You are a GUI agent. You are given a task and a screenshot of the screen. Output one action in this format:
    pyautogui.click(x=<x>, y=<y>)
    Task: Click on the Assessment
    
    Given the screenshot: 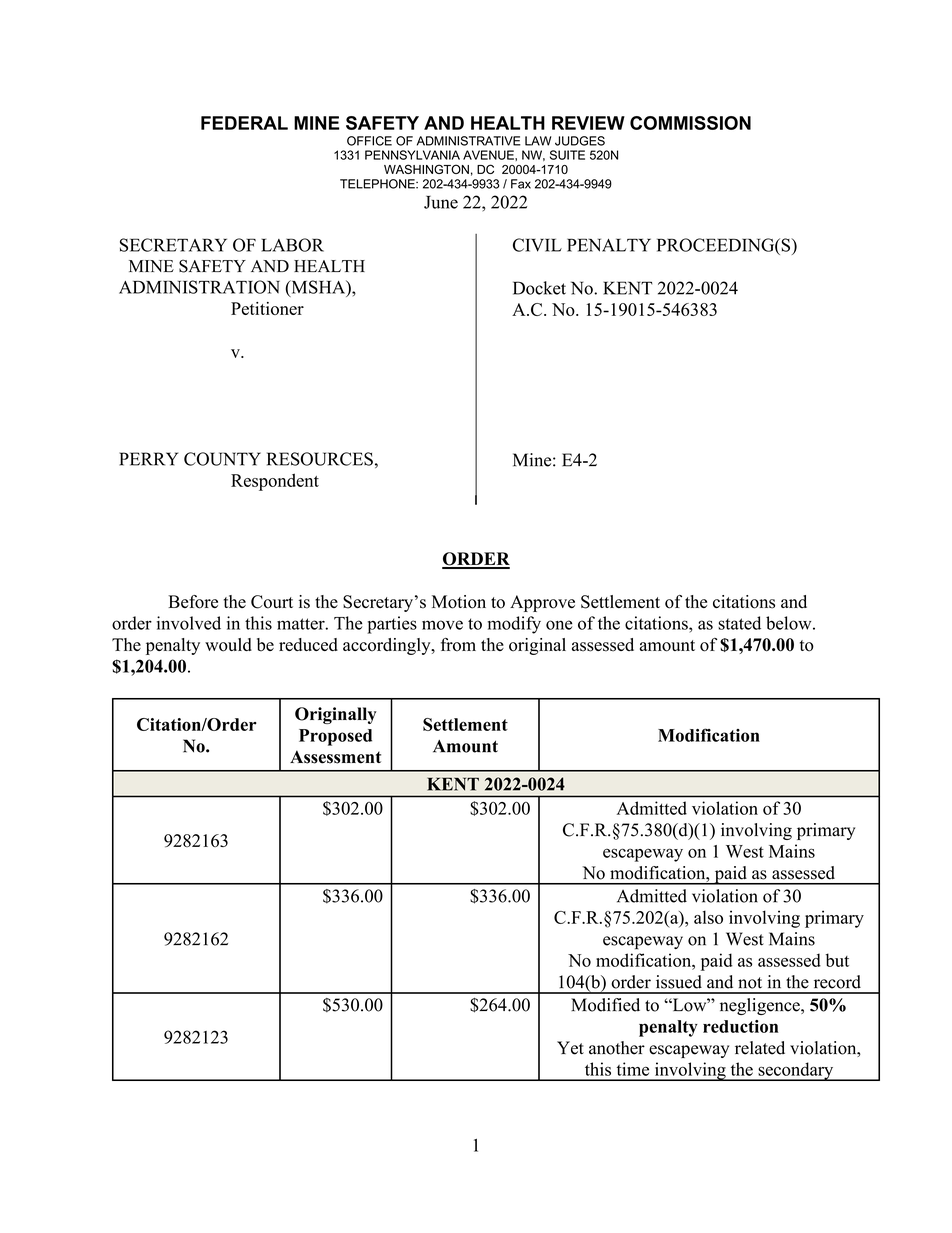 What is the action you would take?
    pyautogui.click(x=335, y=757)
